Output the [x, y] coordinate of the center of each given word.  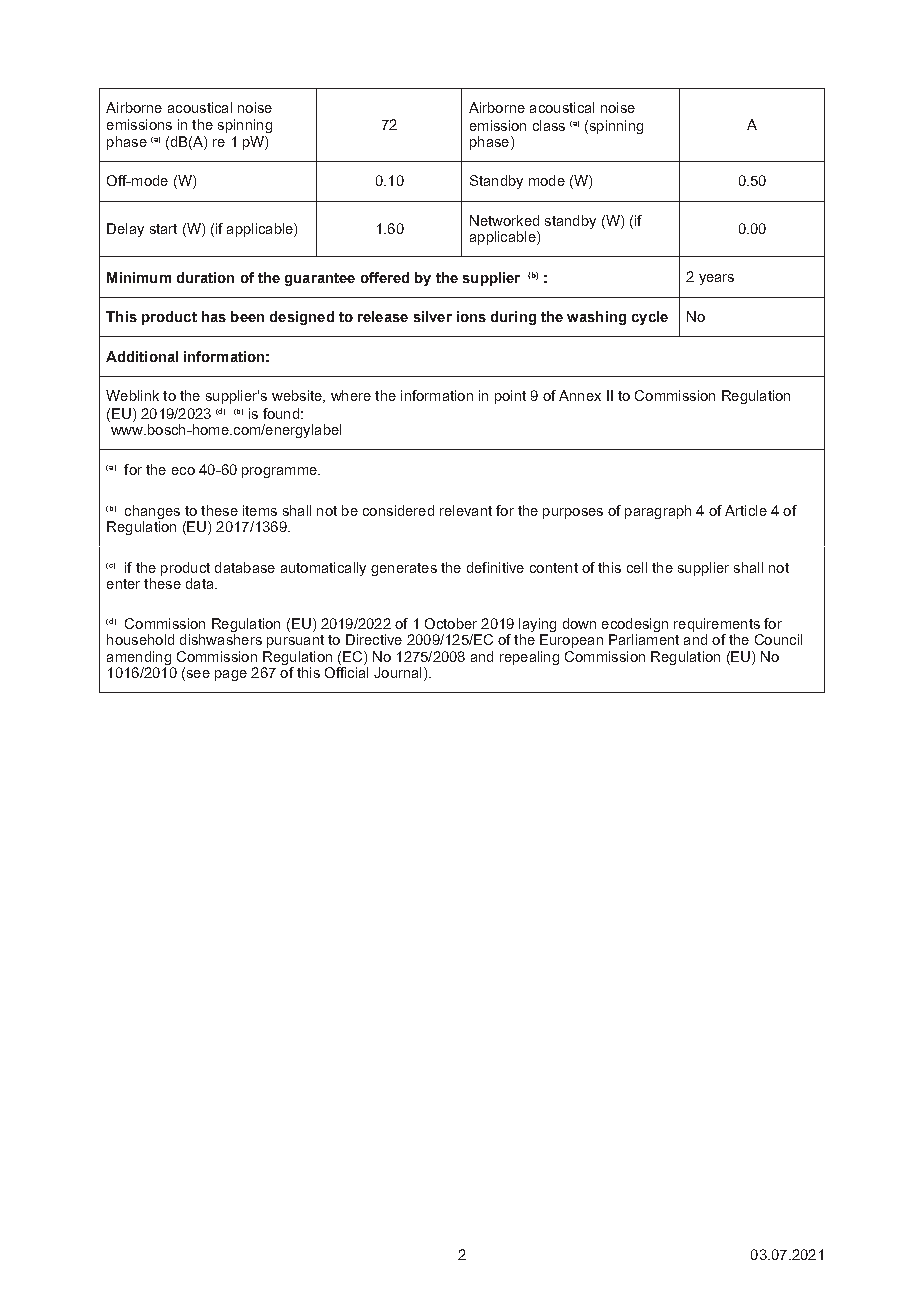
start [163, 229]
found [281, 413]
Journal [397, 672]
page [231, 675]
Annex [580, 395]
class [549, 125]
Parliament [644, 639]
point [510, 397]
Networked [504, 220]
